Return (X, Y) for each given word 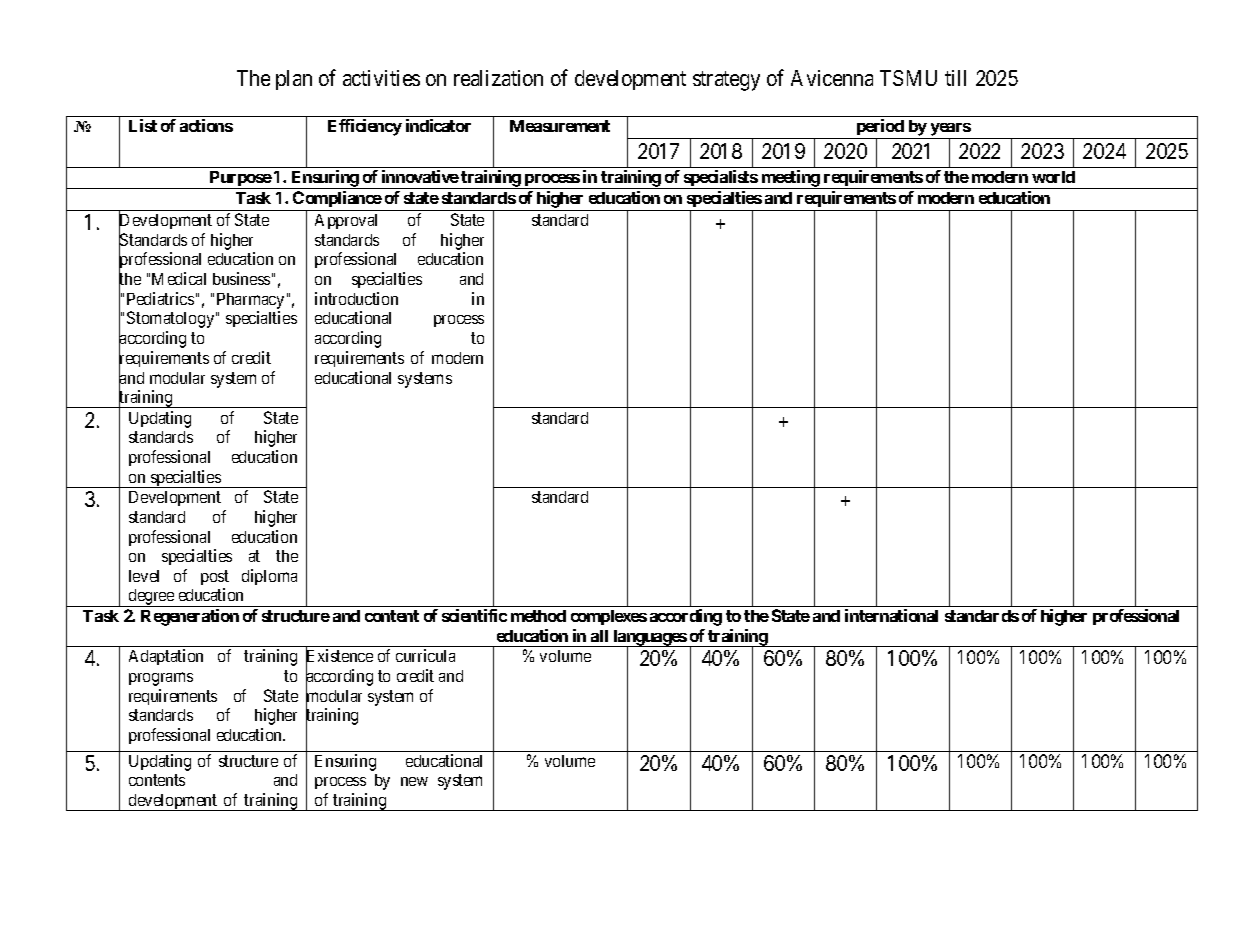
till (955, 78)
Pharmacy (250, 301)
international (891, 615)
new (414, 781)
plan (294, 80)
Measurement (560, 126)
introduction (356, 298)
